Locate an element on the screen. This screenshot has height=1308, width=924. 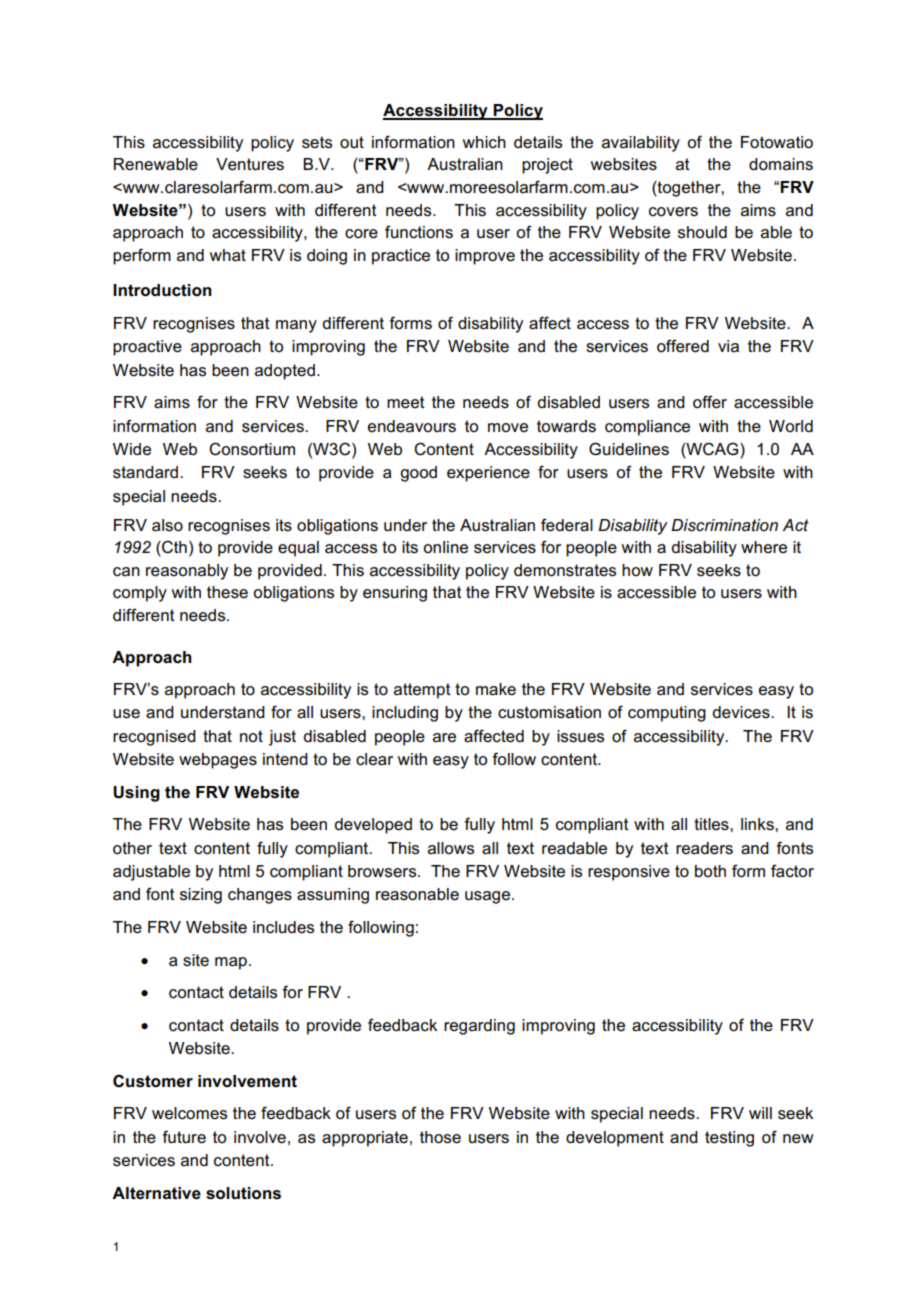
allows is located at coordinates (451, 848).
